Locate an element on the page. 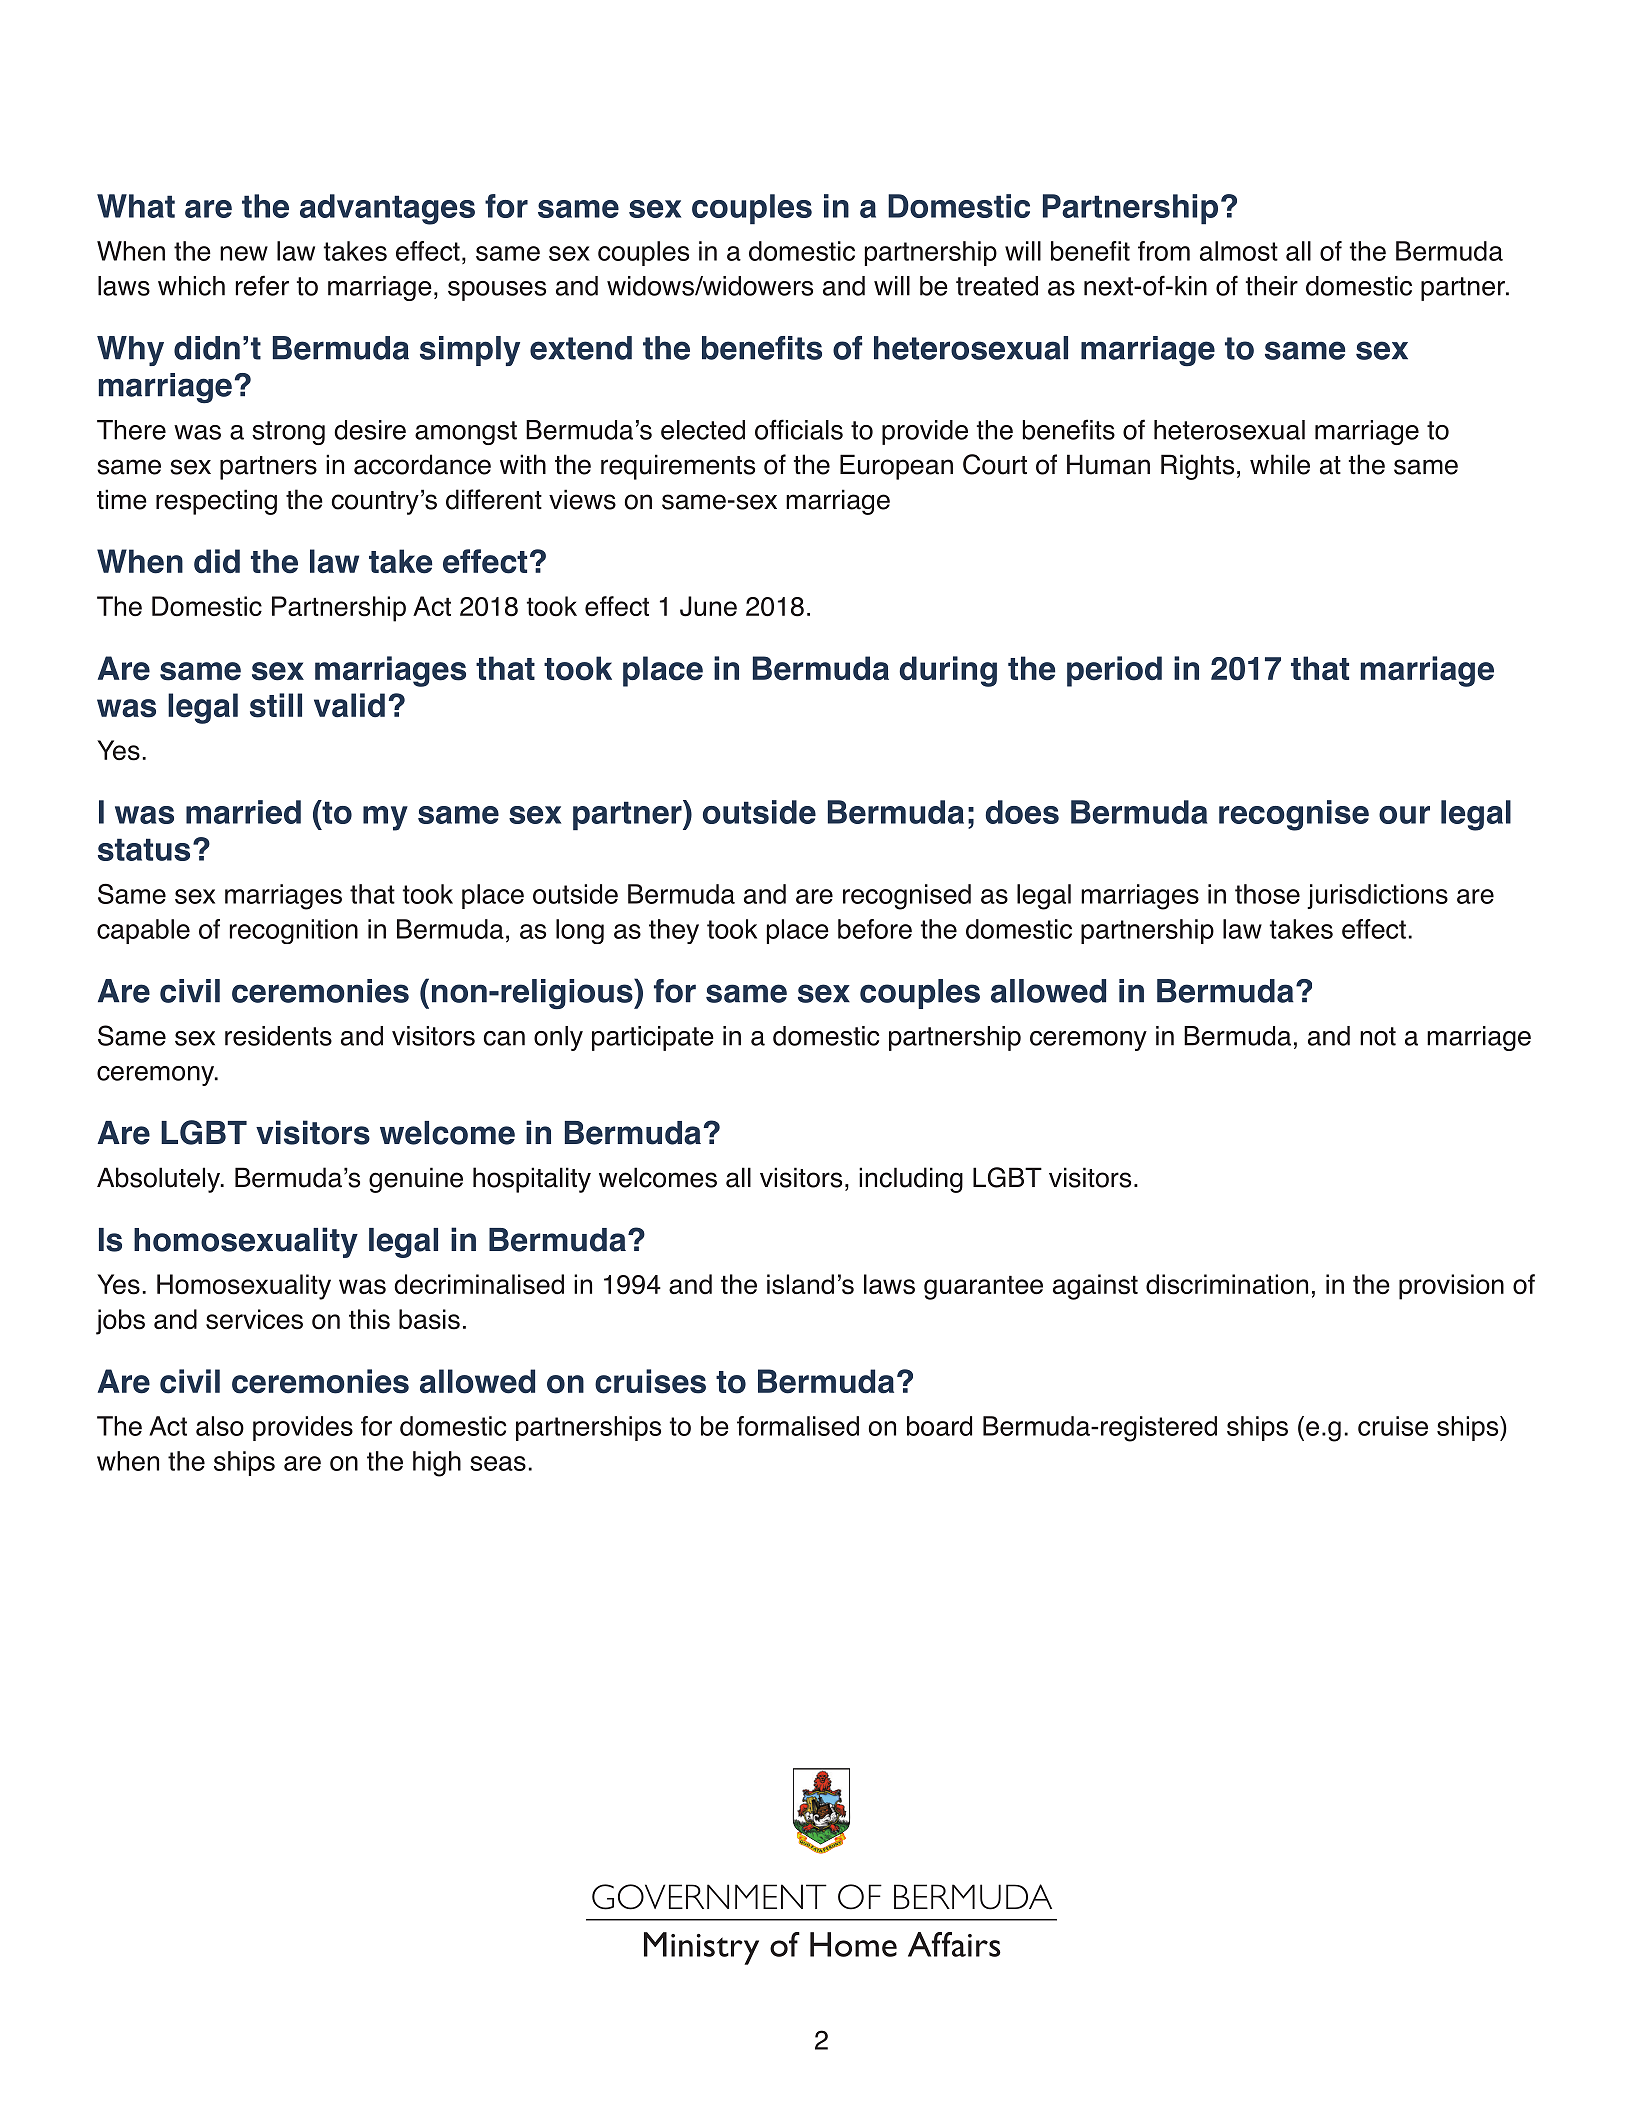 This image has height=2126, width=1643. their is located at coordinates (1272, 286).
